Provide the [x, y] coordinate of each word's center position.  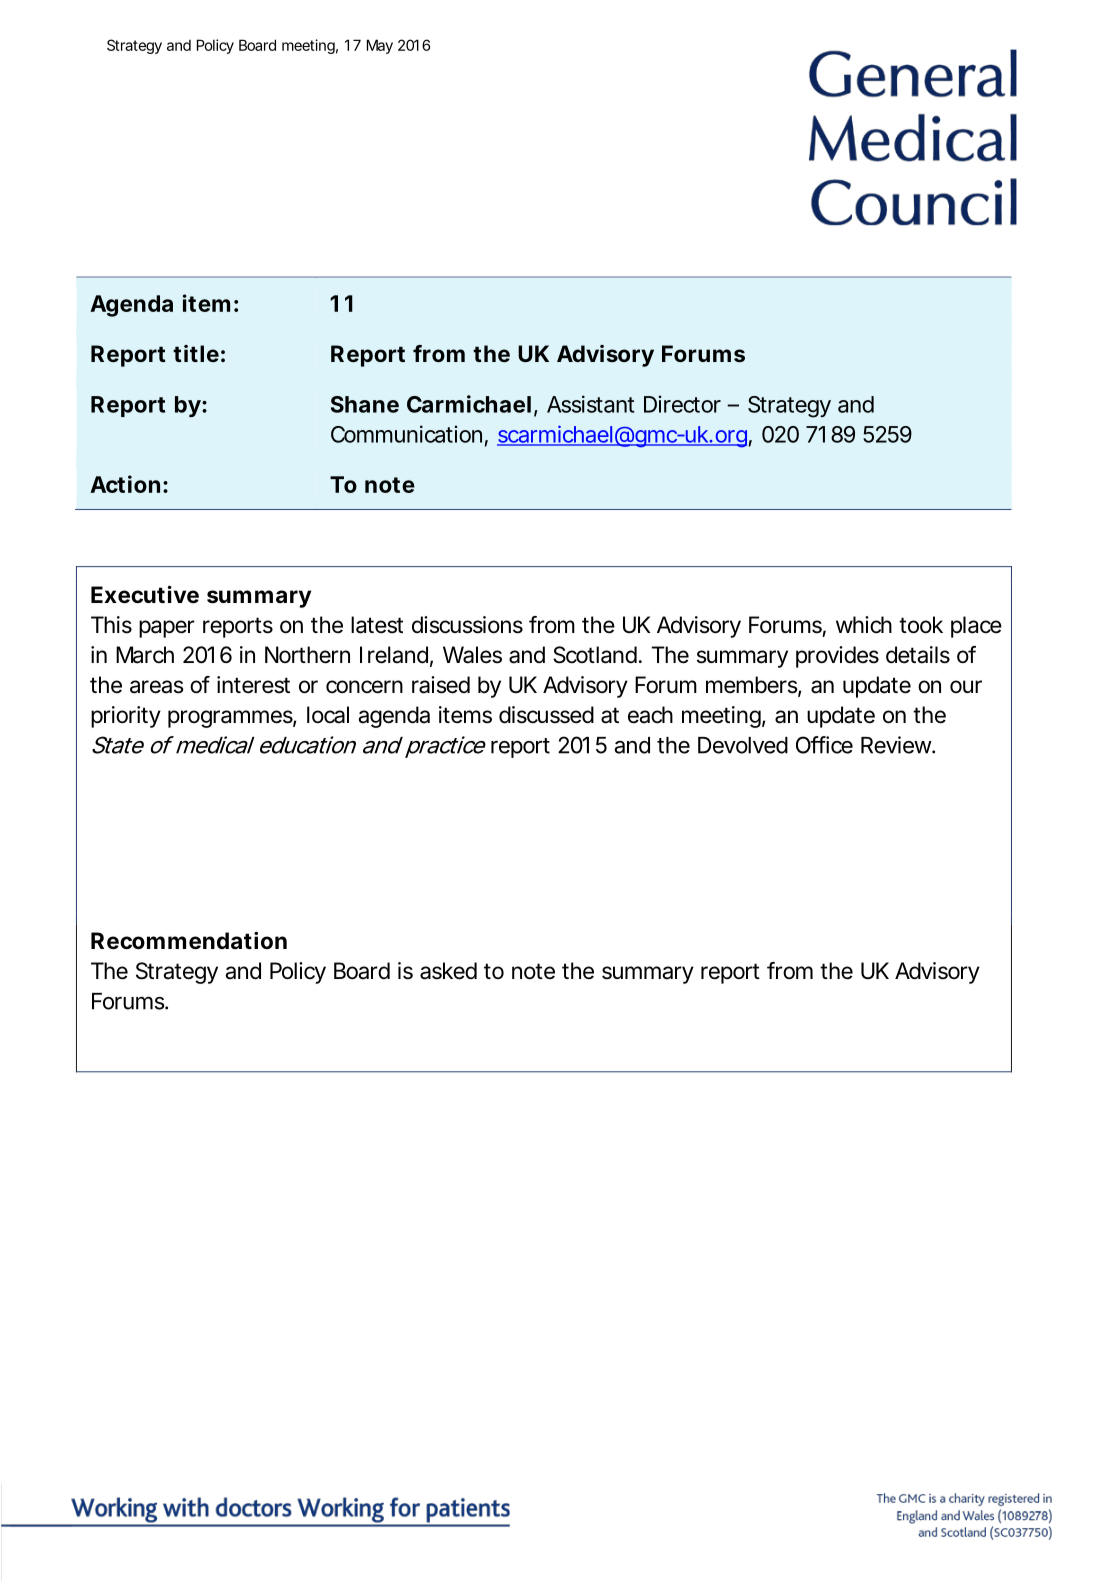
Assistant [590, 404]
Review [898, 745]
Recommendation [189, 941]
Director [682, 404]
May [380, 46]
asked [448, 971]
